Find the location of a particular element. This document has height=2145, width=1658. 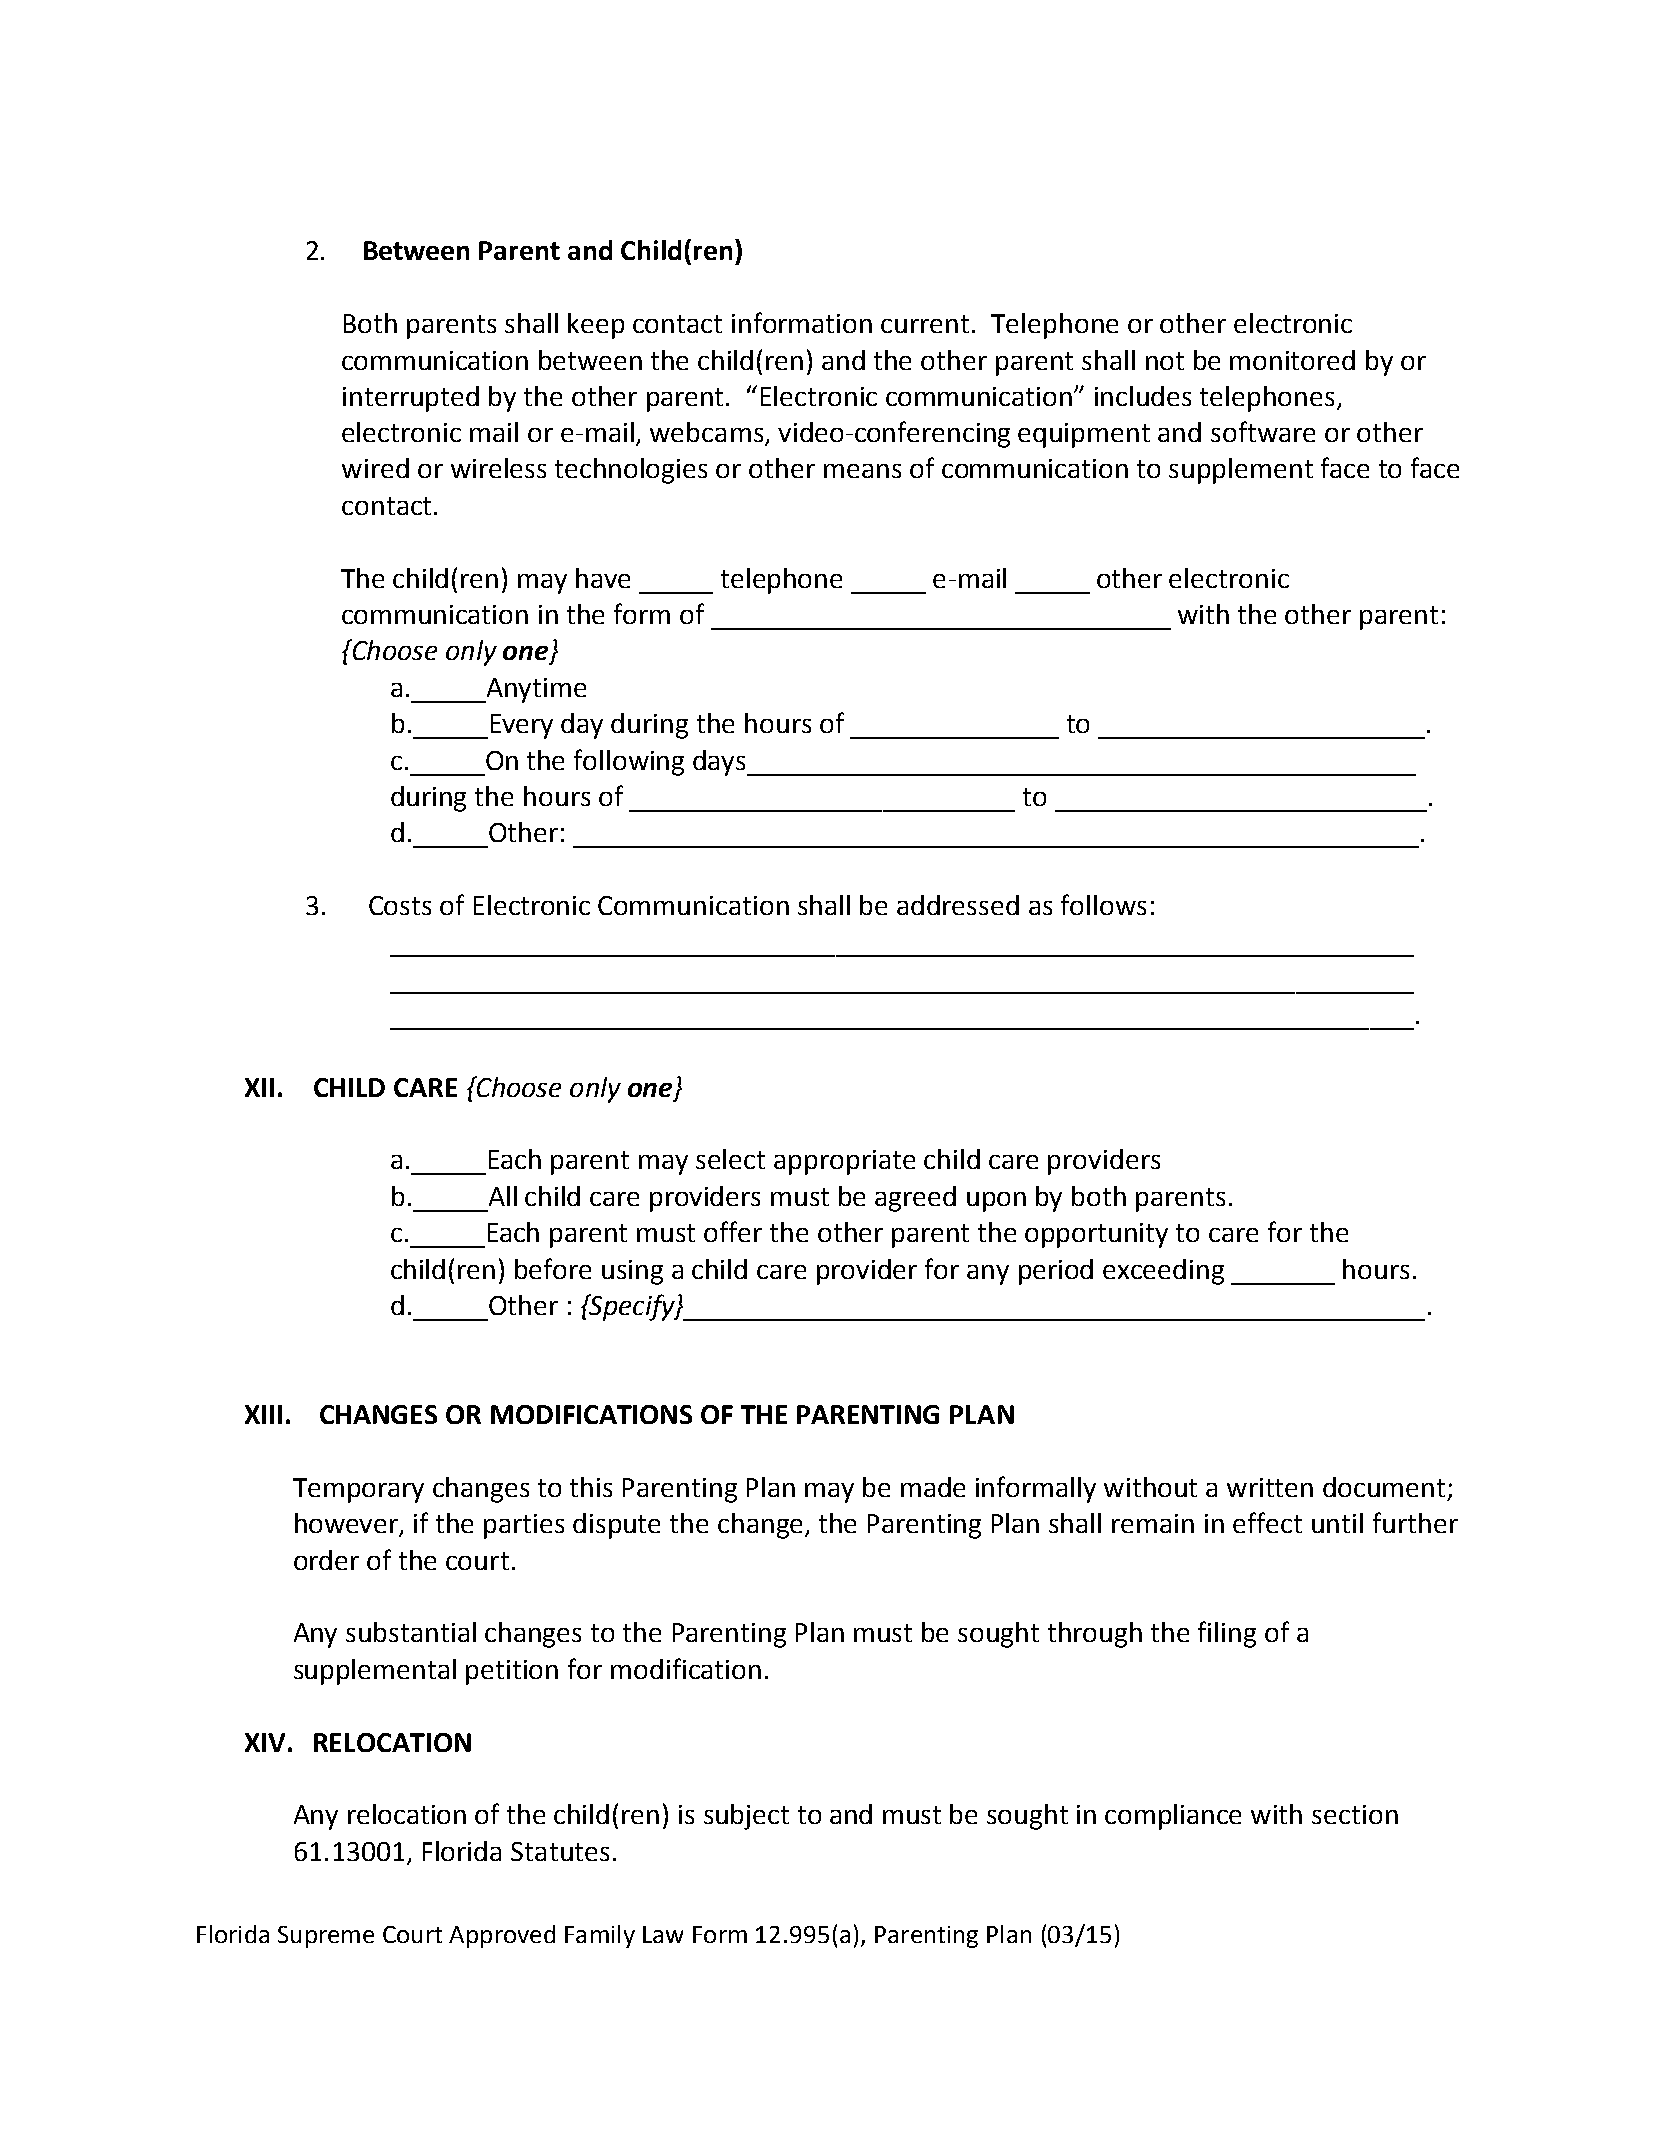

written is located at coordinates (1270, 1487).
